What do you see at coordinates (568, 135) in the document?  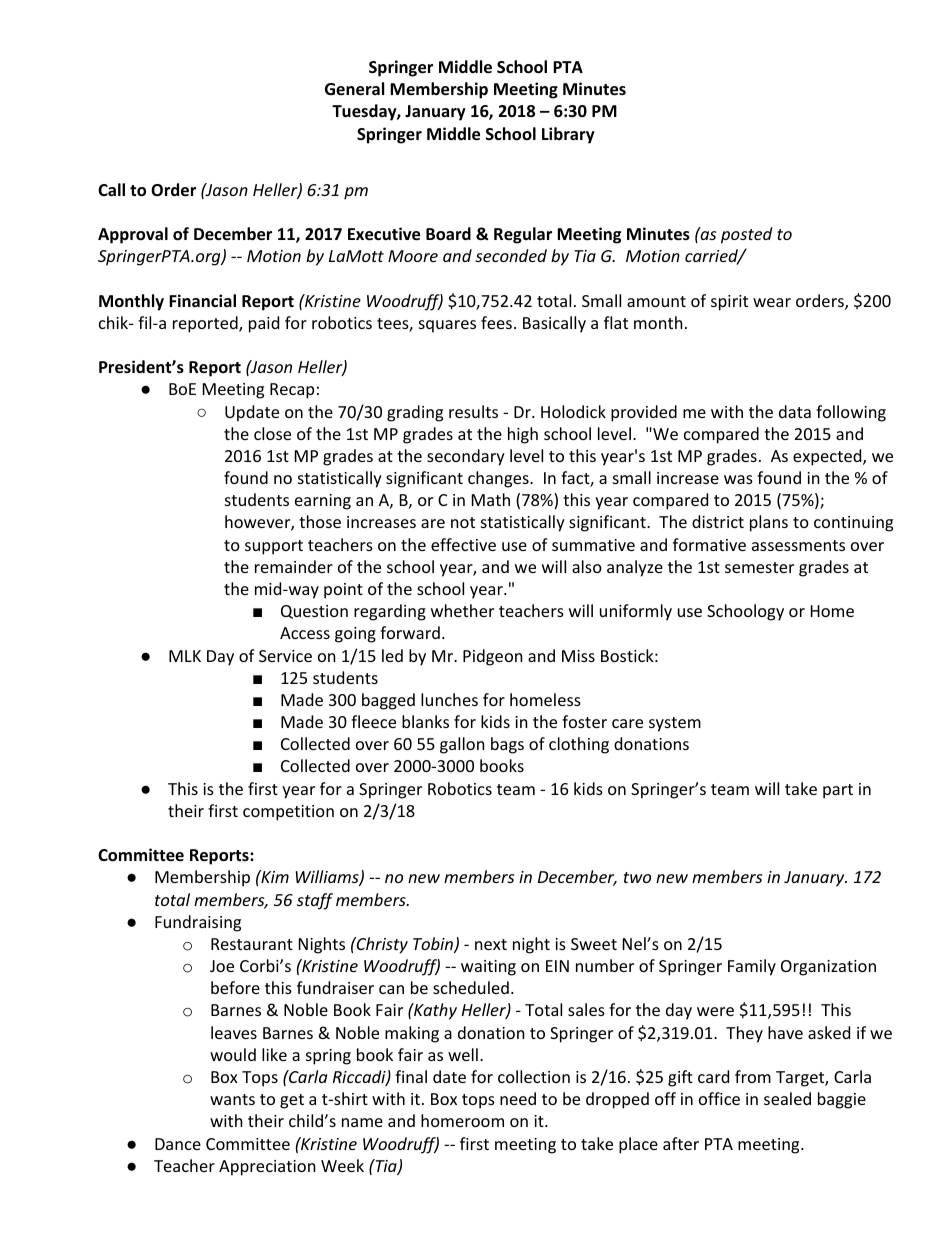 I see `Library` at bounding box center [568, 135].
